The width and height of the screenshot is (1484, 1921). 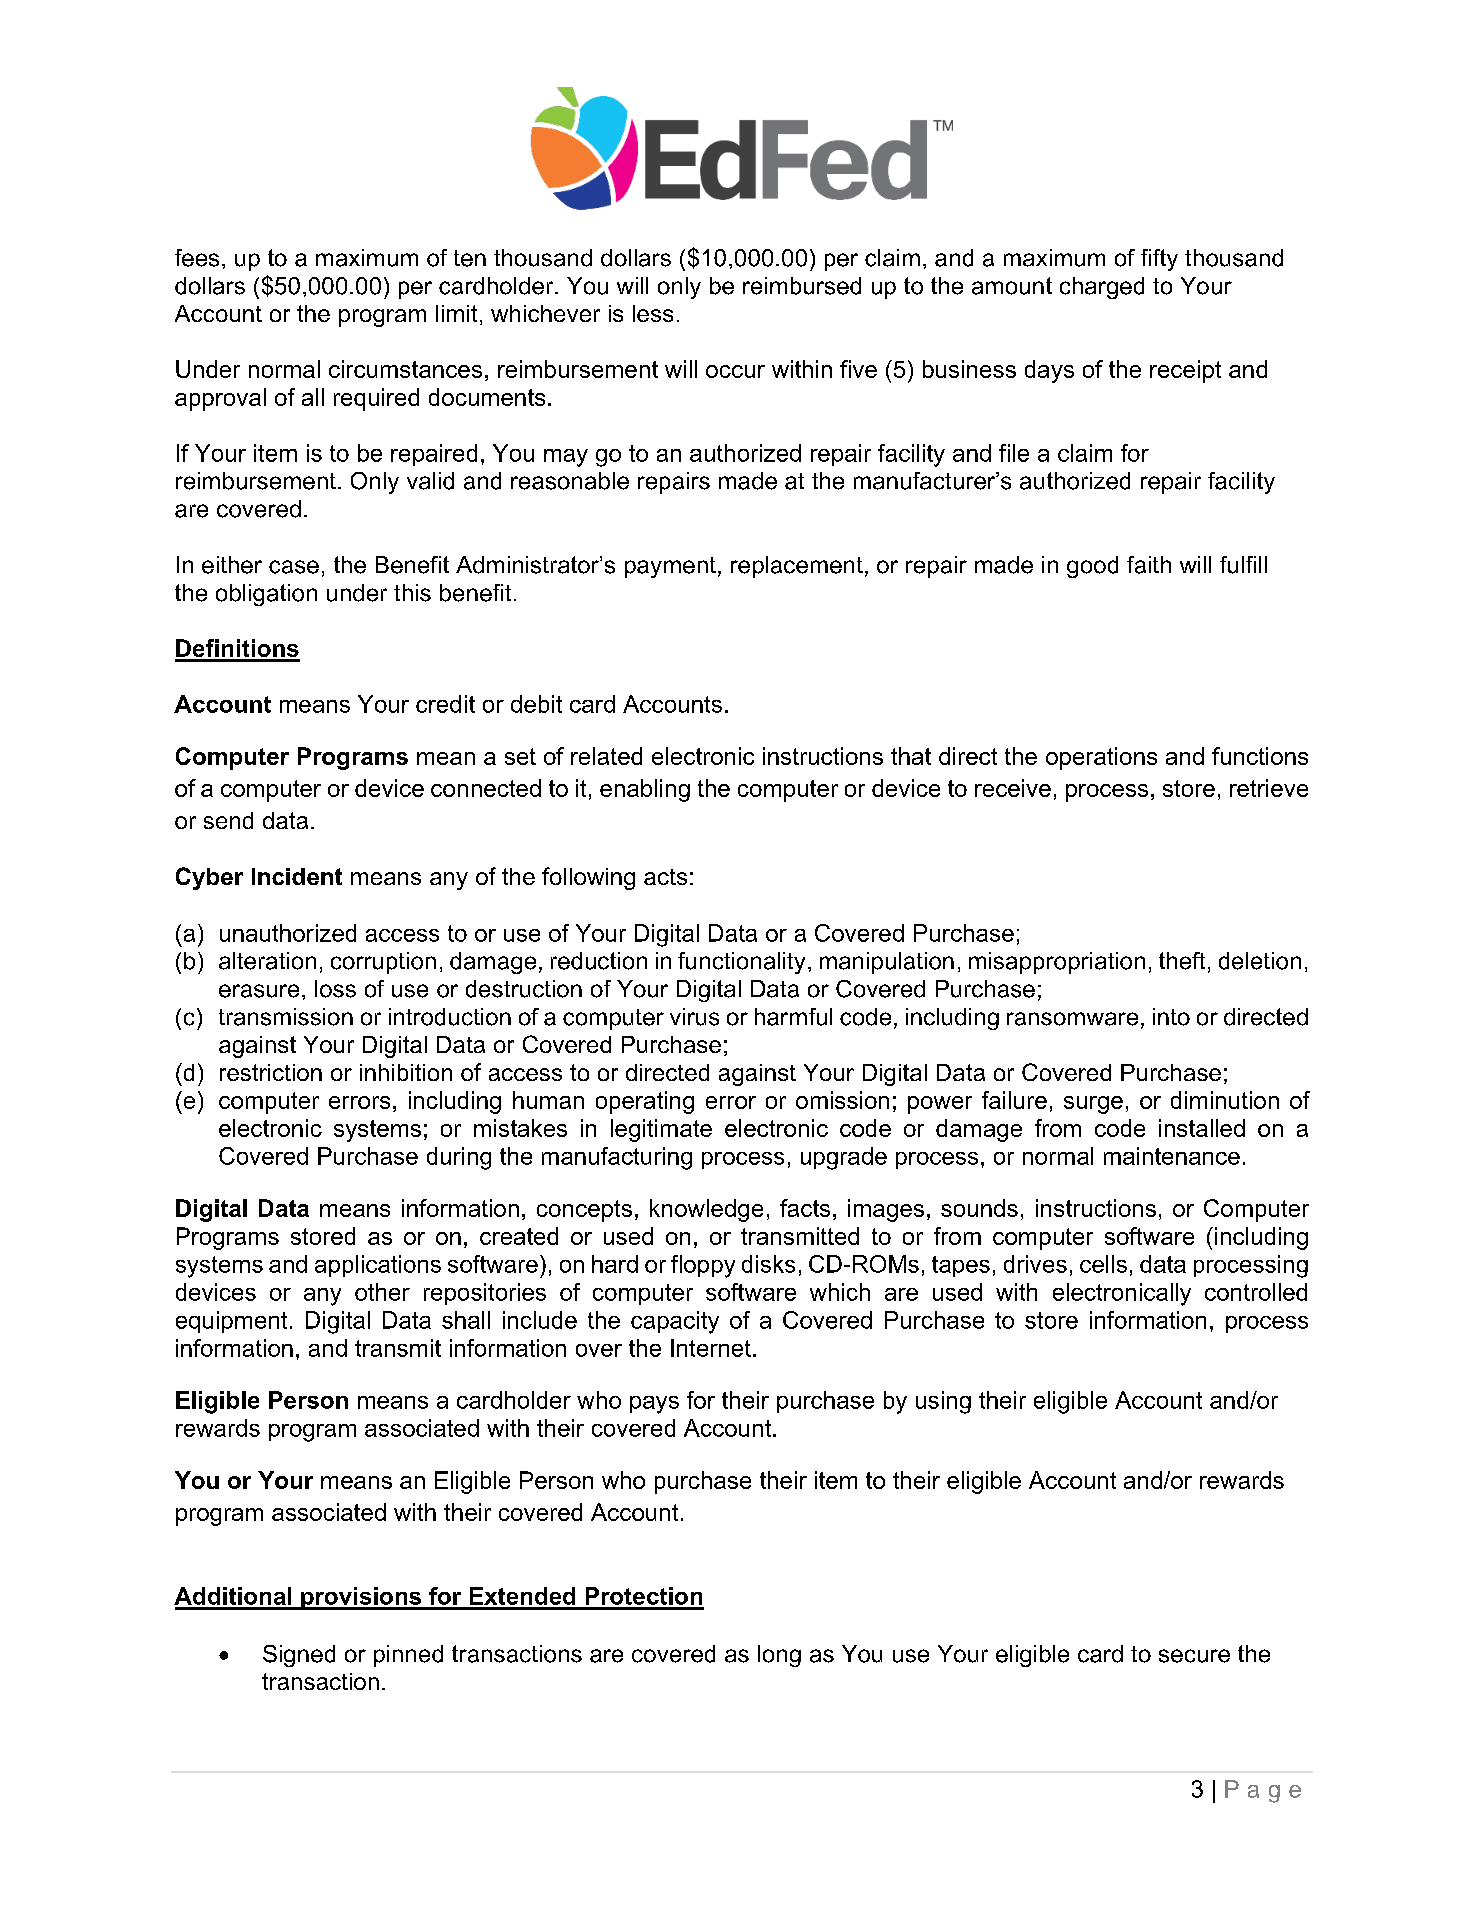 I want to click on payment, so click(x=670, y=567).
